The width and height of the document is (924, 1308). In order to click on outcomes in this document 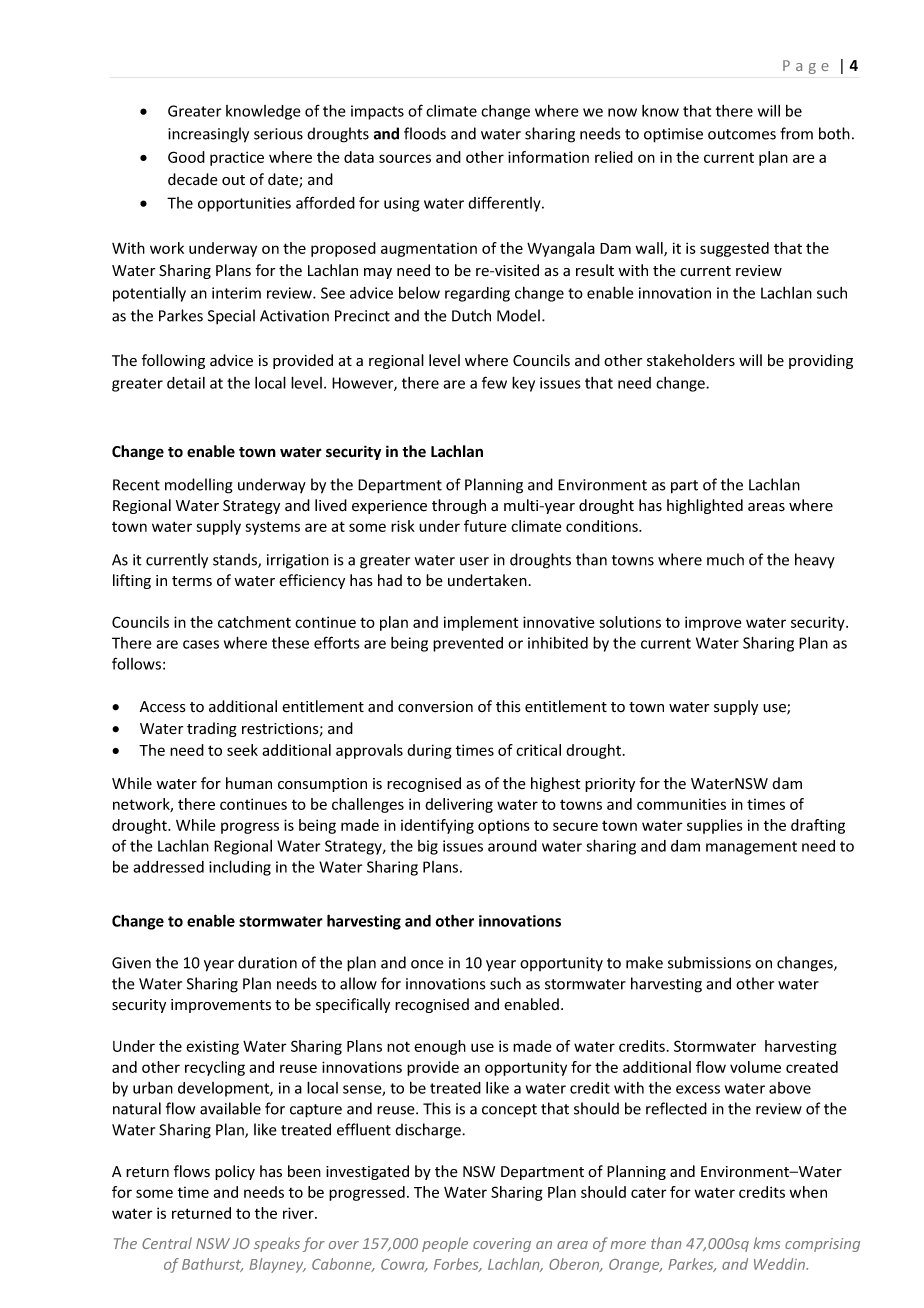, I will do `click(742, 134)`.
